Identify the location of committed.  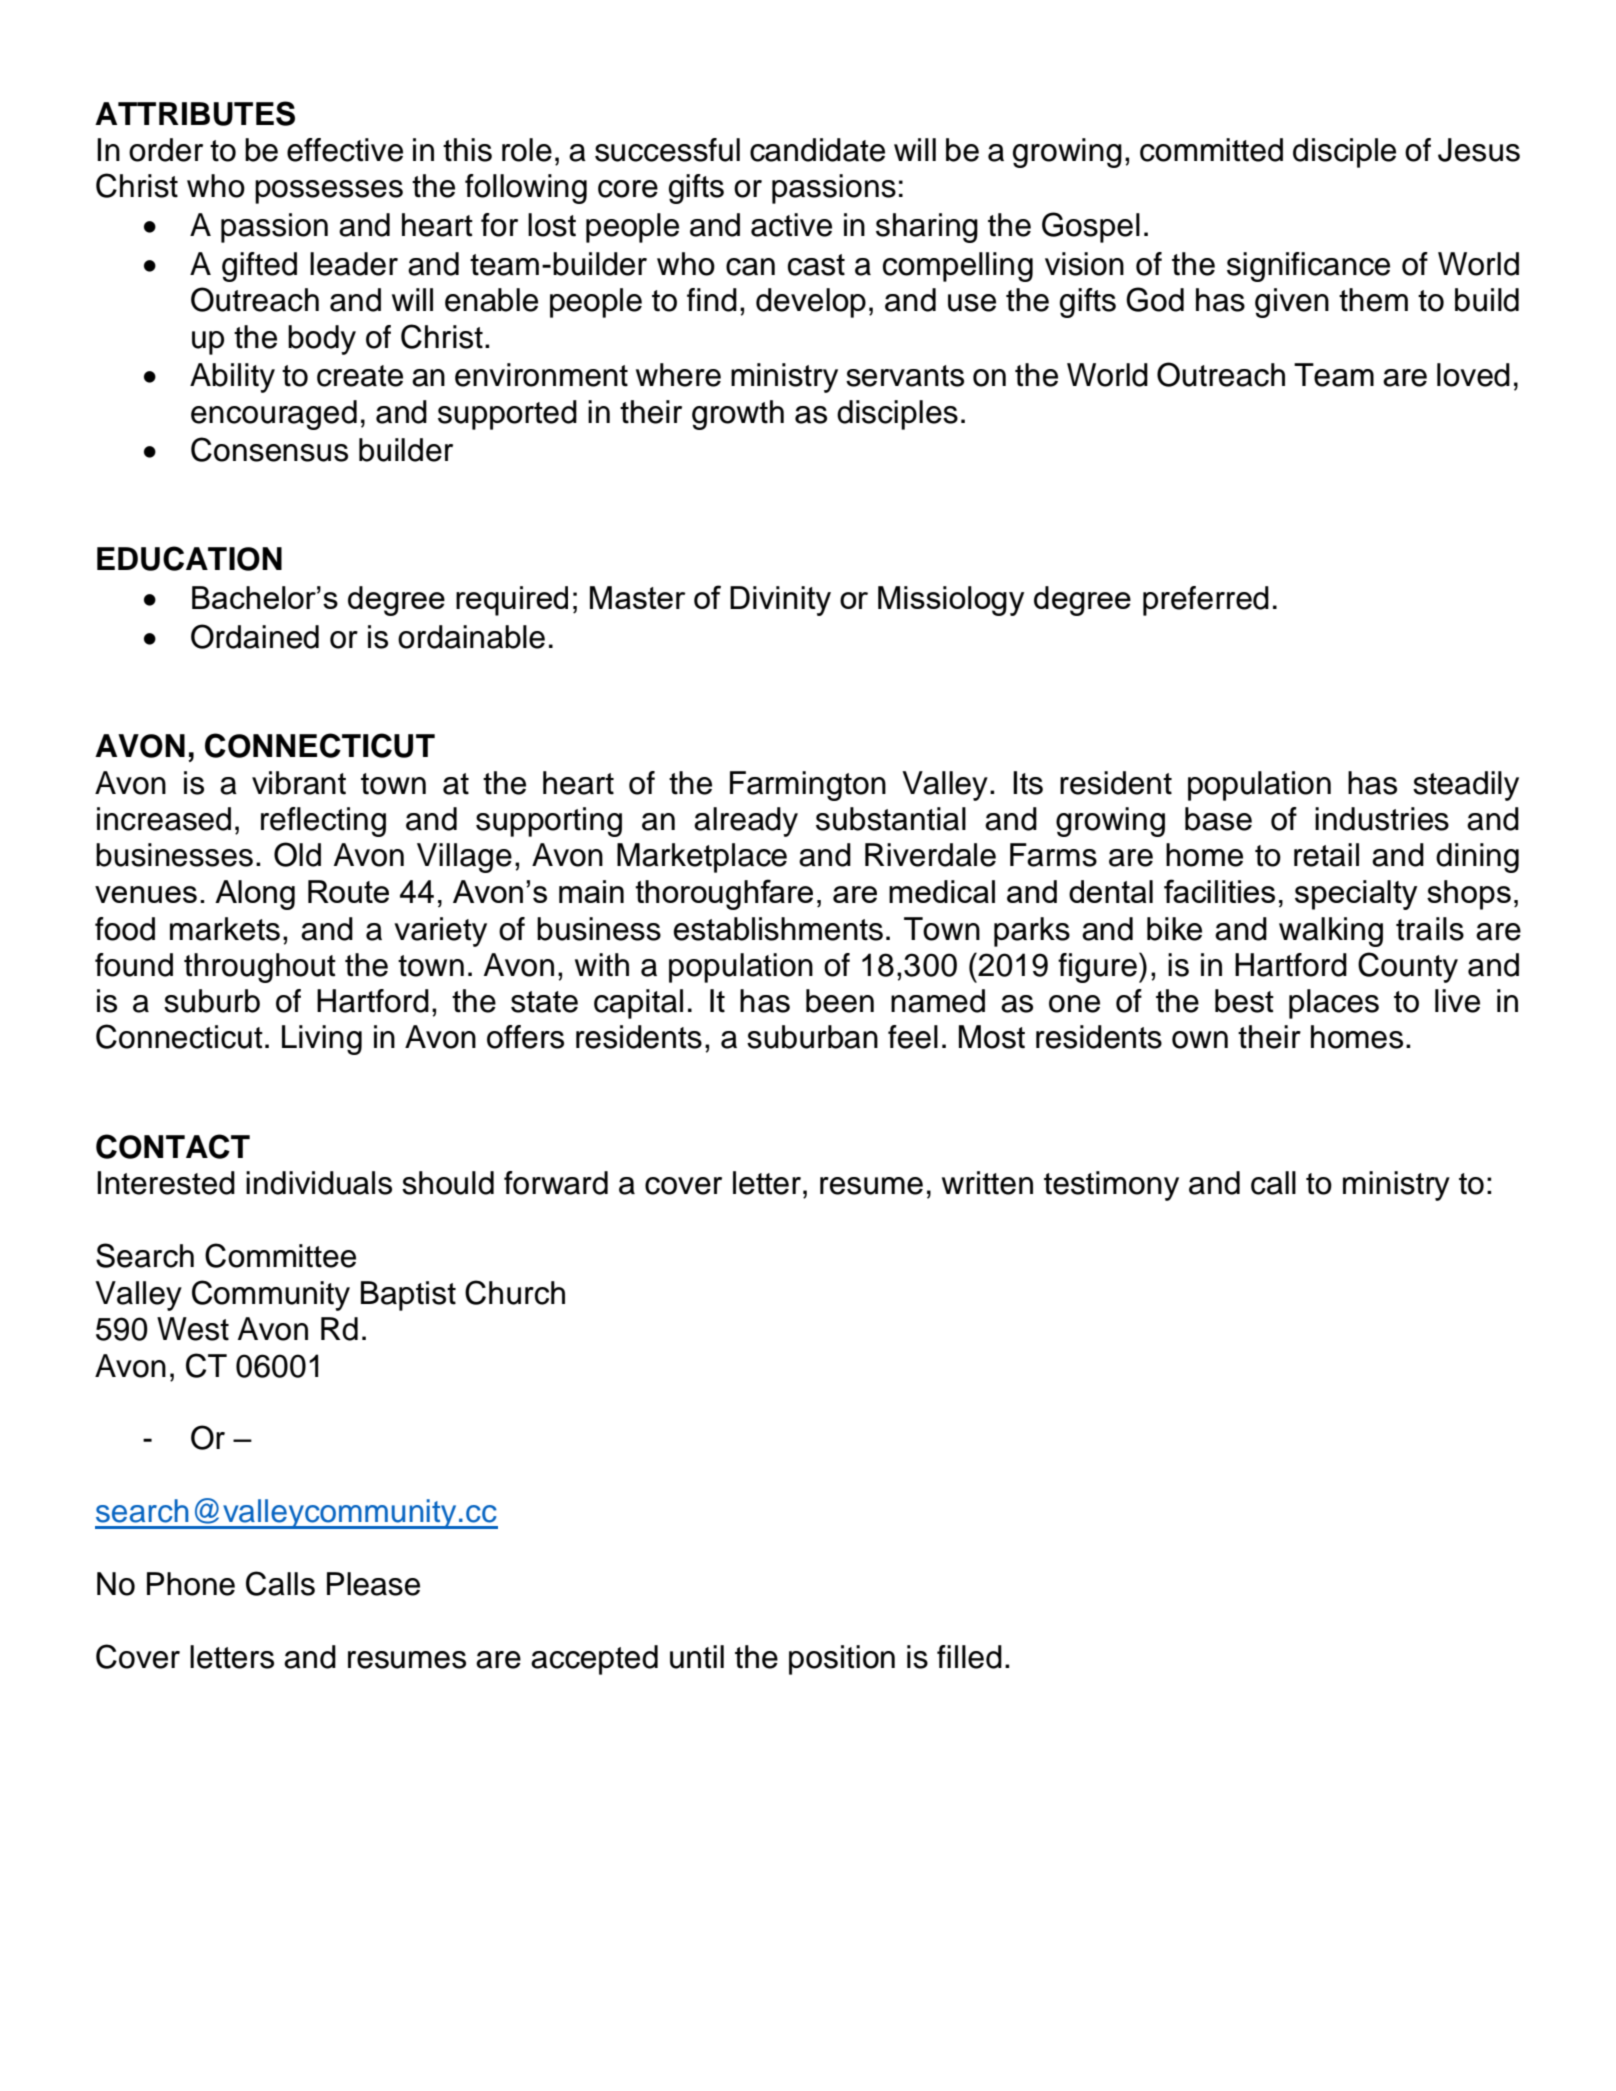
(1211, 150).
